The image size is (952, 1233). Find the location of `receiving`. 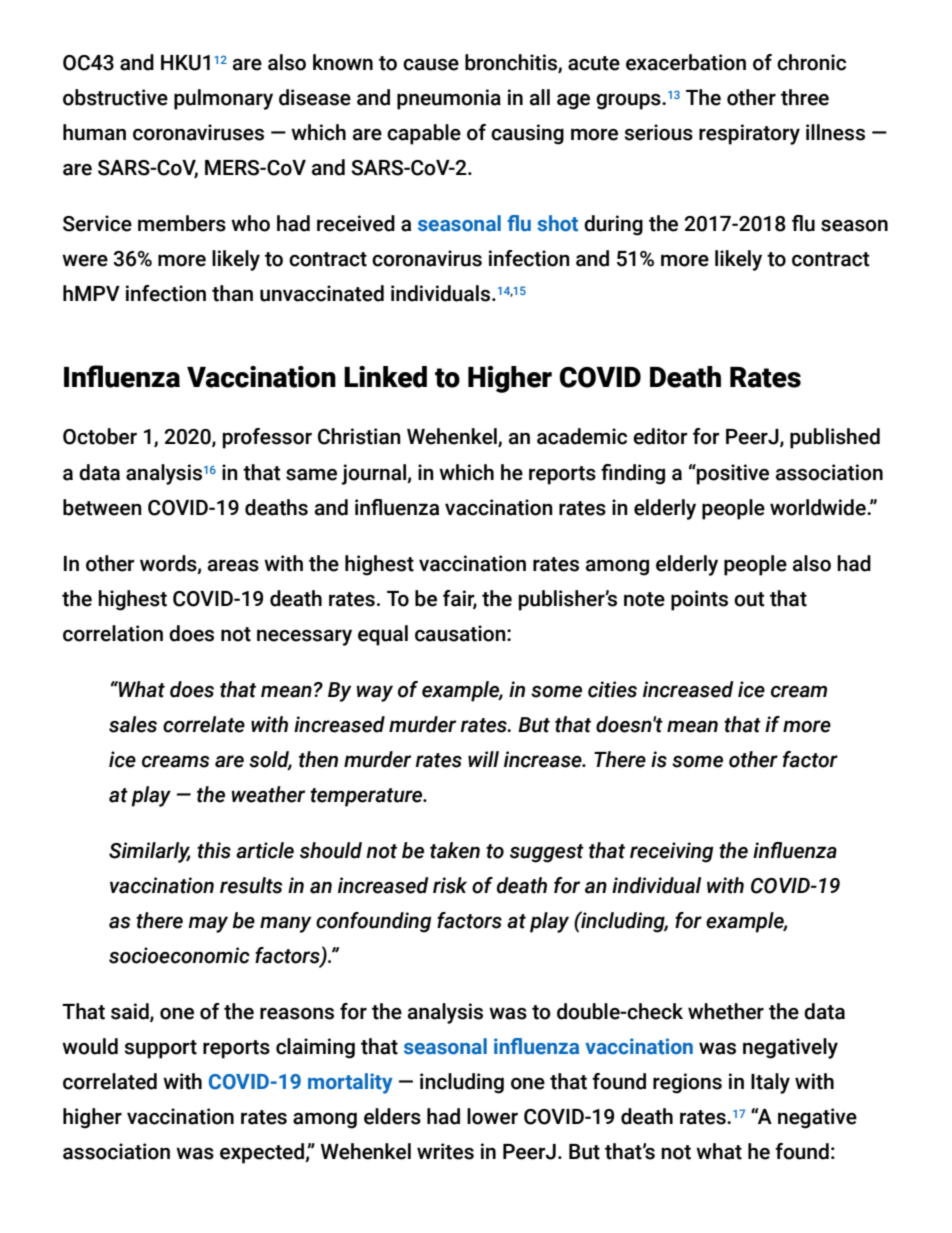

receiving is located at coordinates (671, 852).
